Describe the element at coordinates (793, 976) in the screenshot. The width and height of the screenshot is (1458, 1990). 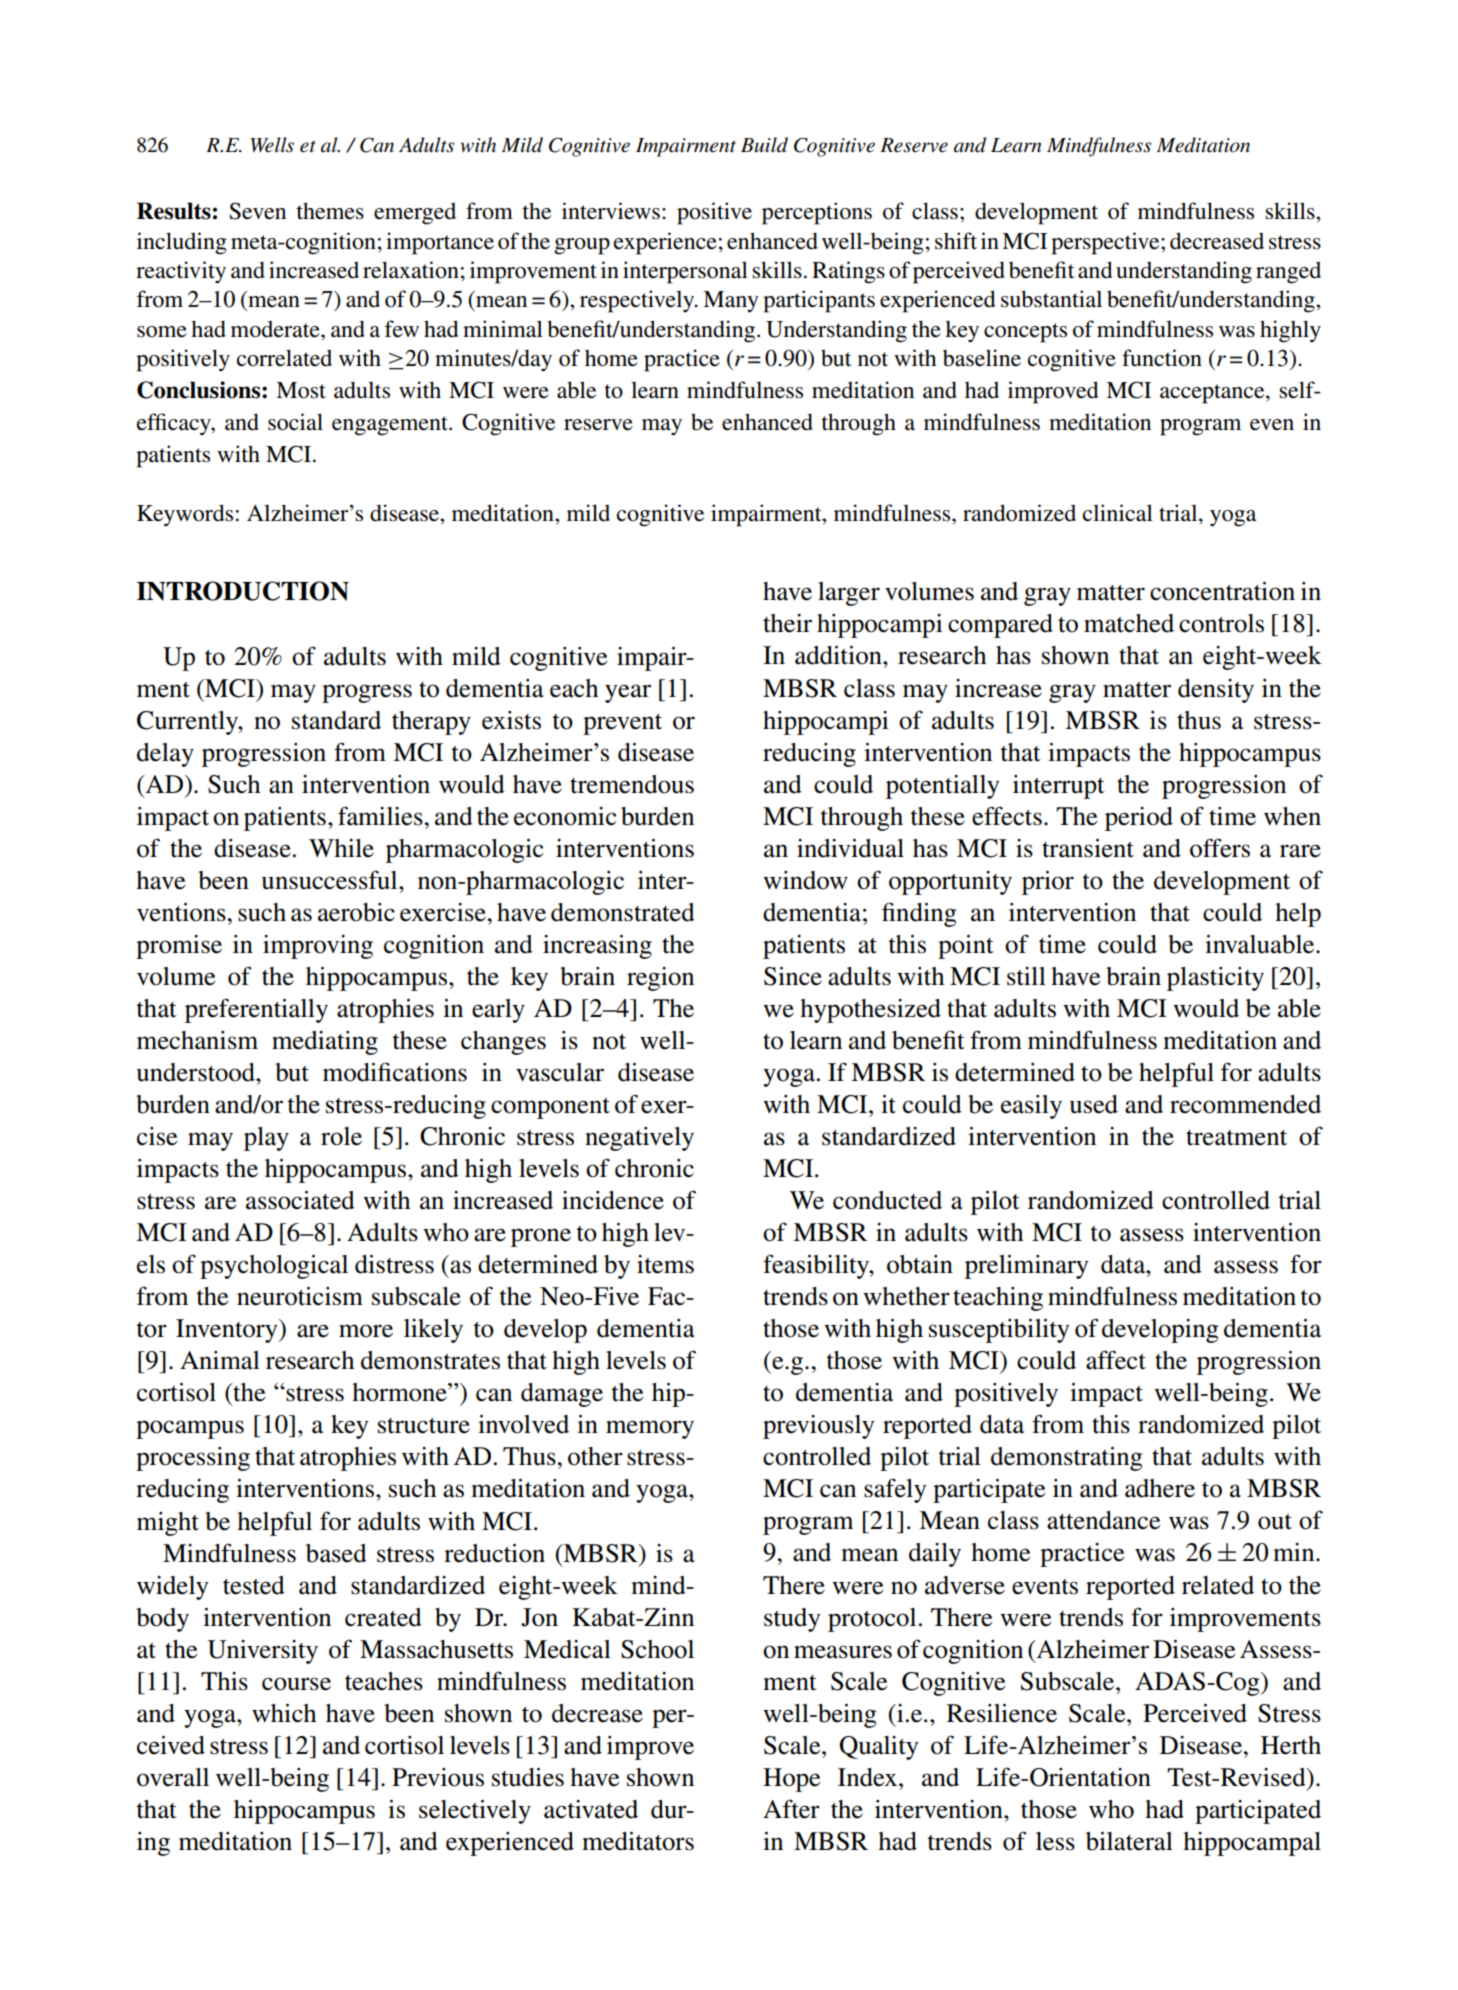
I see `Since` at that location.
